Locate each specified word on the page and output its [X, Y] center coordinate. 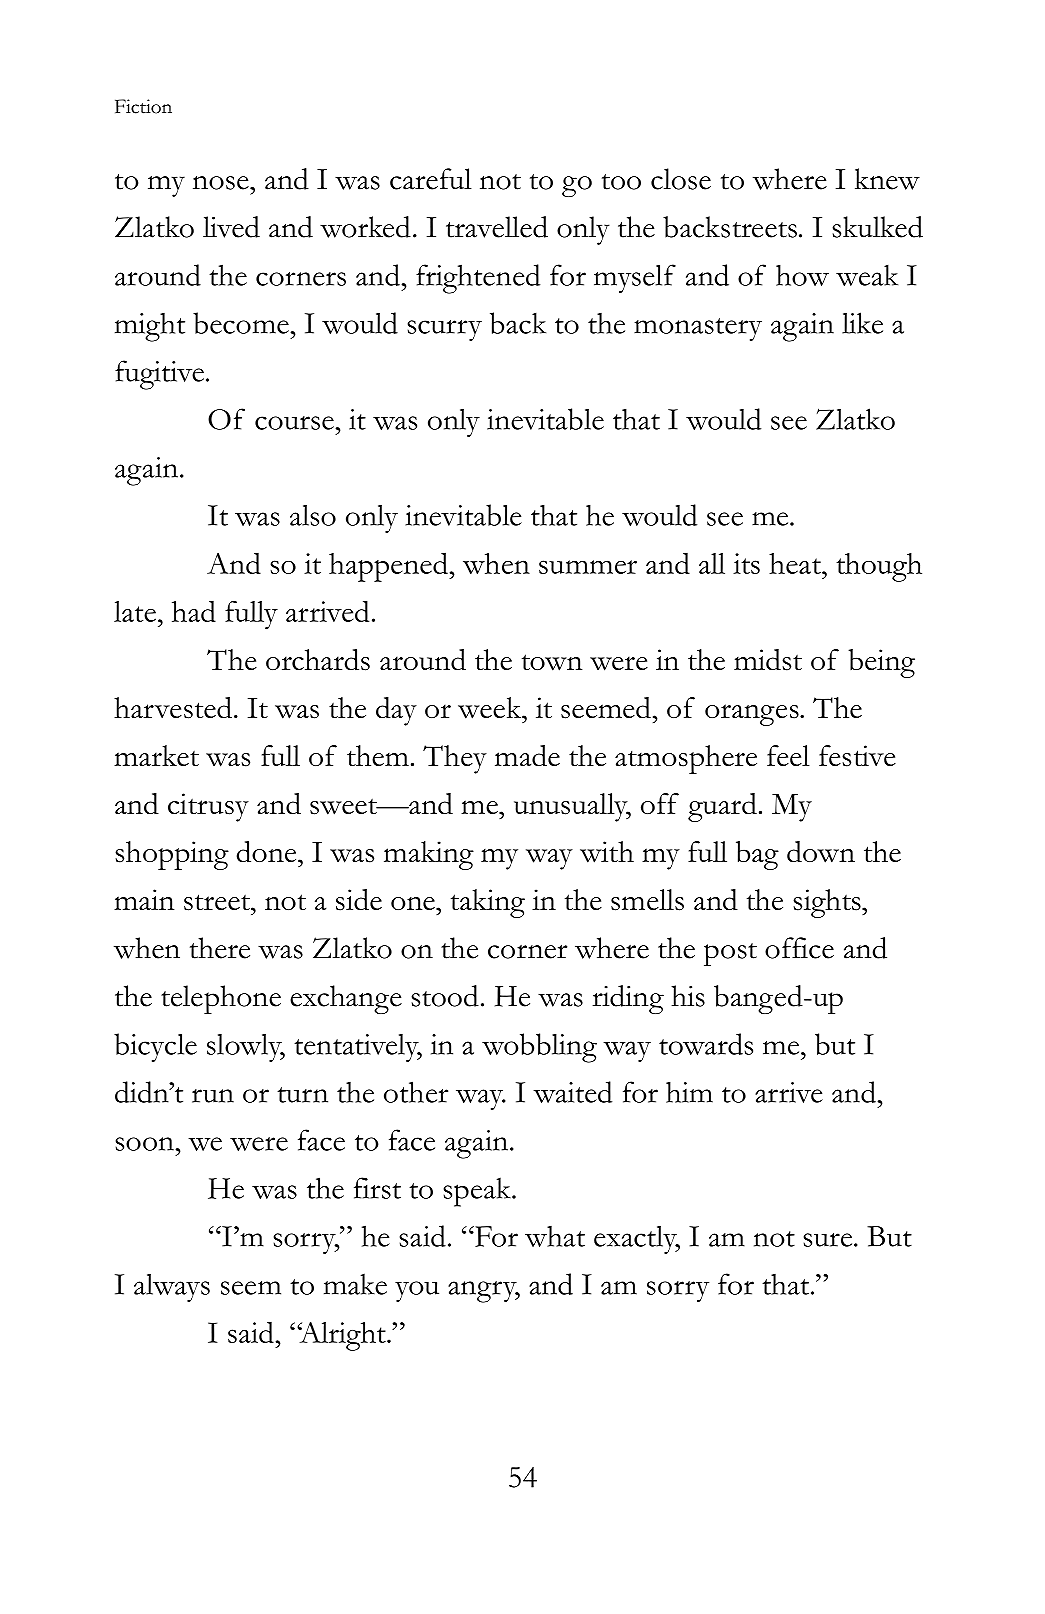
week [491, 708]
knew [887, 179]
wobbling [539, 1048]
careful [431, 179]
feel [788, 755]
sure [829, 1240]
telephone [221, 999]
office [799, 948]
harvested [173, 708]
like [862, 323]
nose [222, 183]
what [555, 1236]
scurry [445, 330]
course [295, 423]
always [172, 1287]
